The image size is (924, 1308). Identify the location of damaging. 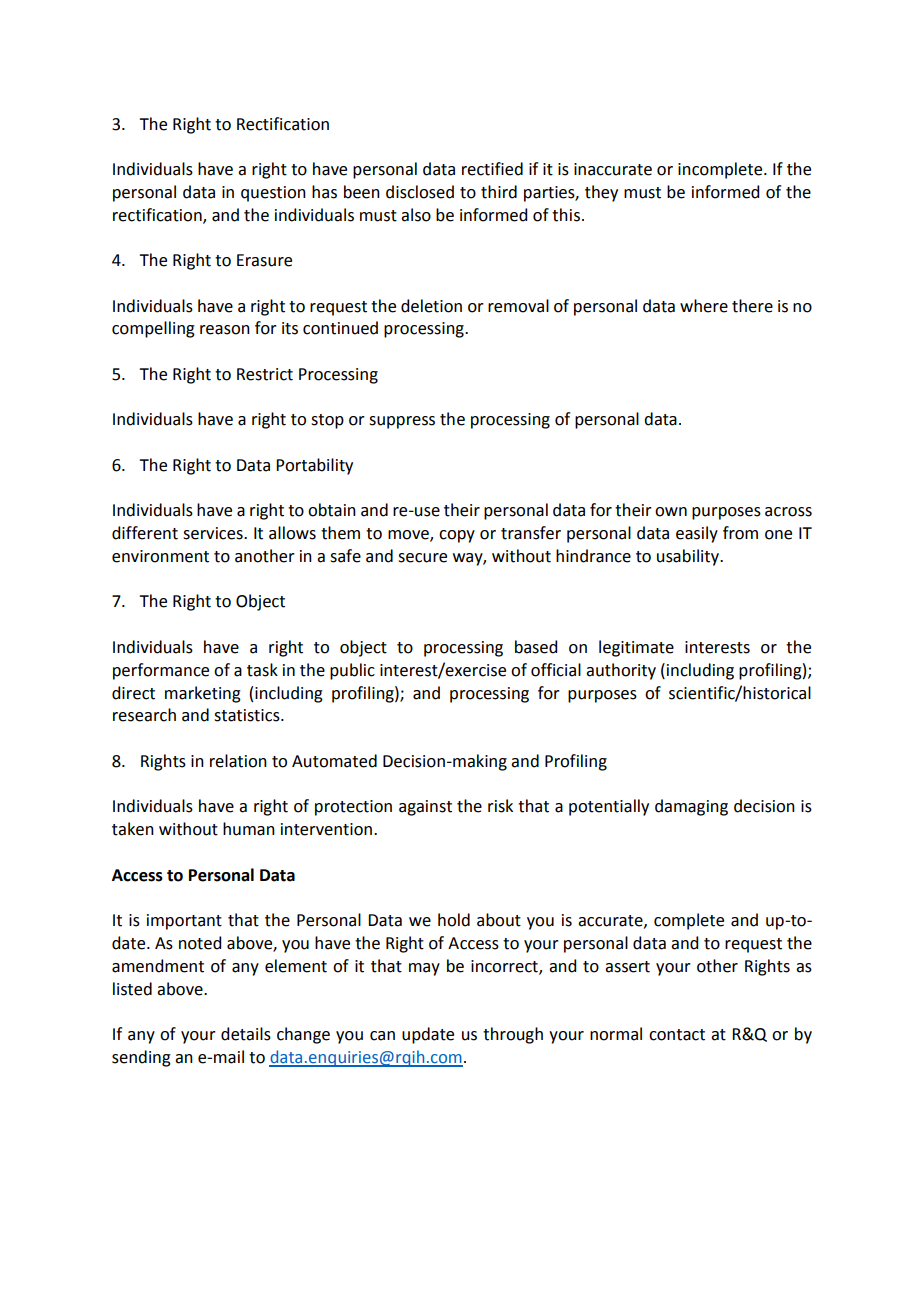
(691, 807).
